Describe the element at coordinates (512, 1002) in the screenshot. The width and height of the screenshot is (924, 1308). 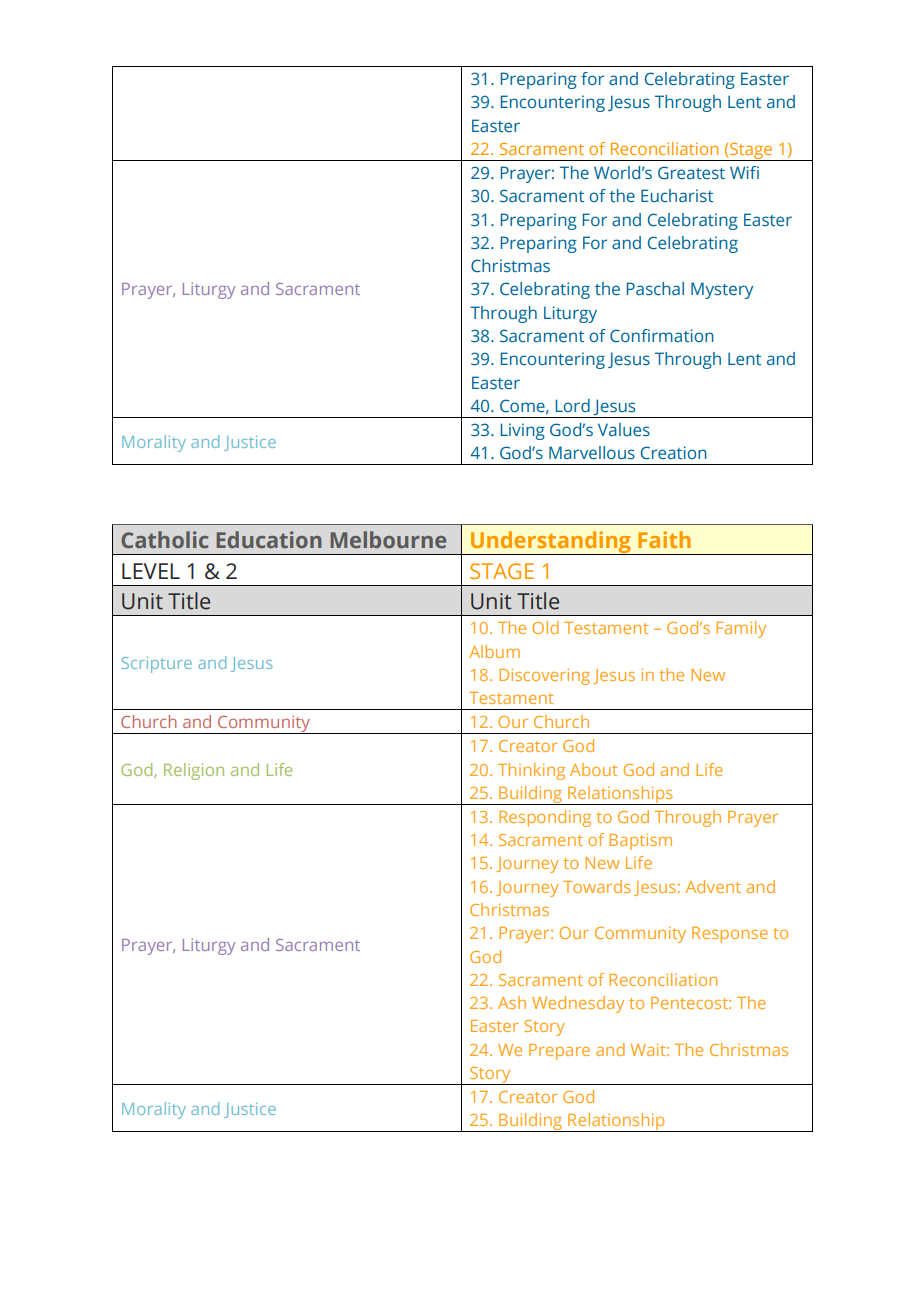
I see `Ash` at that location.
